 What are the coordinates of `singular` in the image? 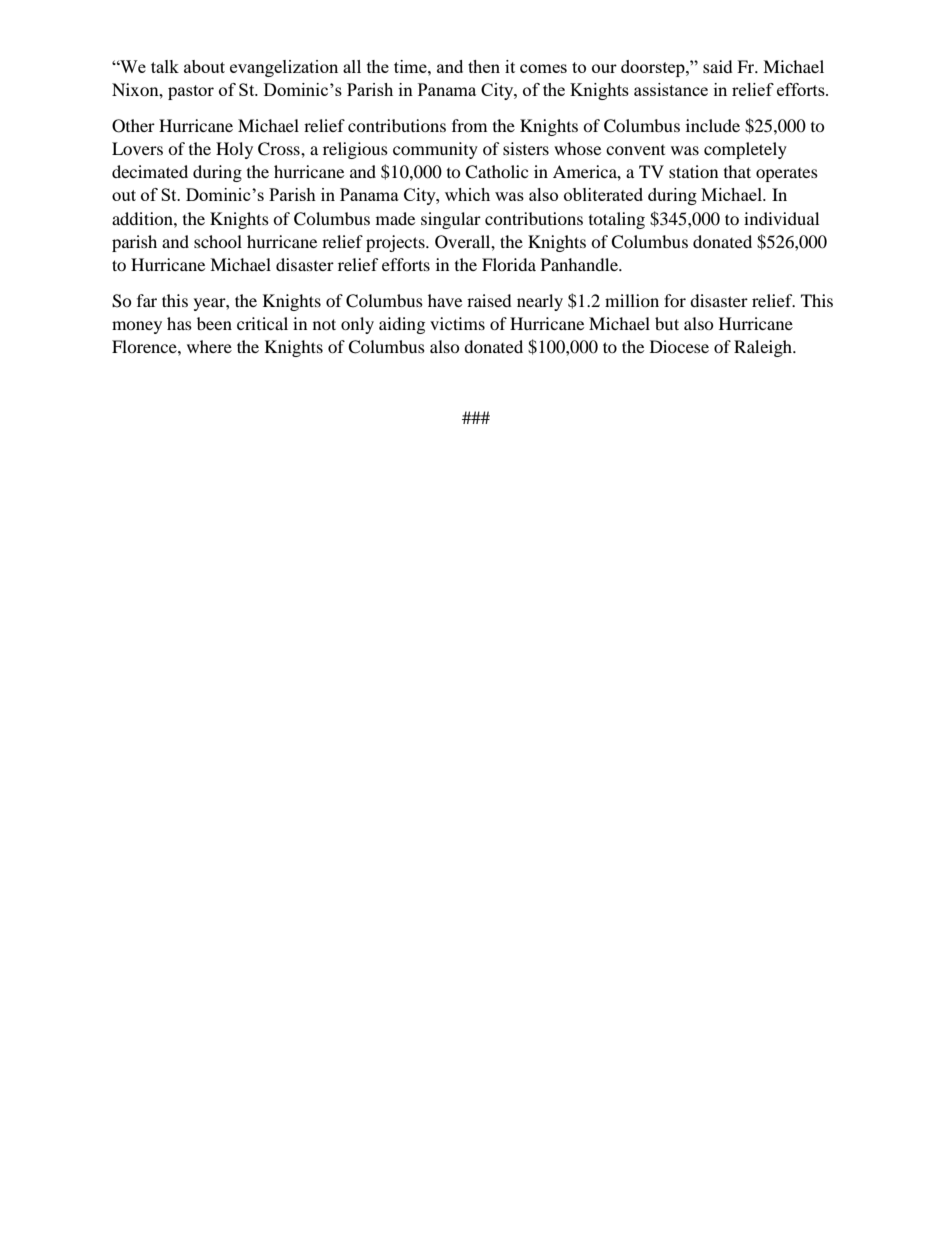 It's located at (451, 220).
